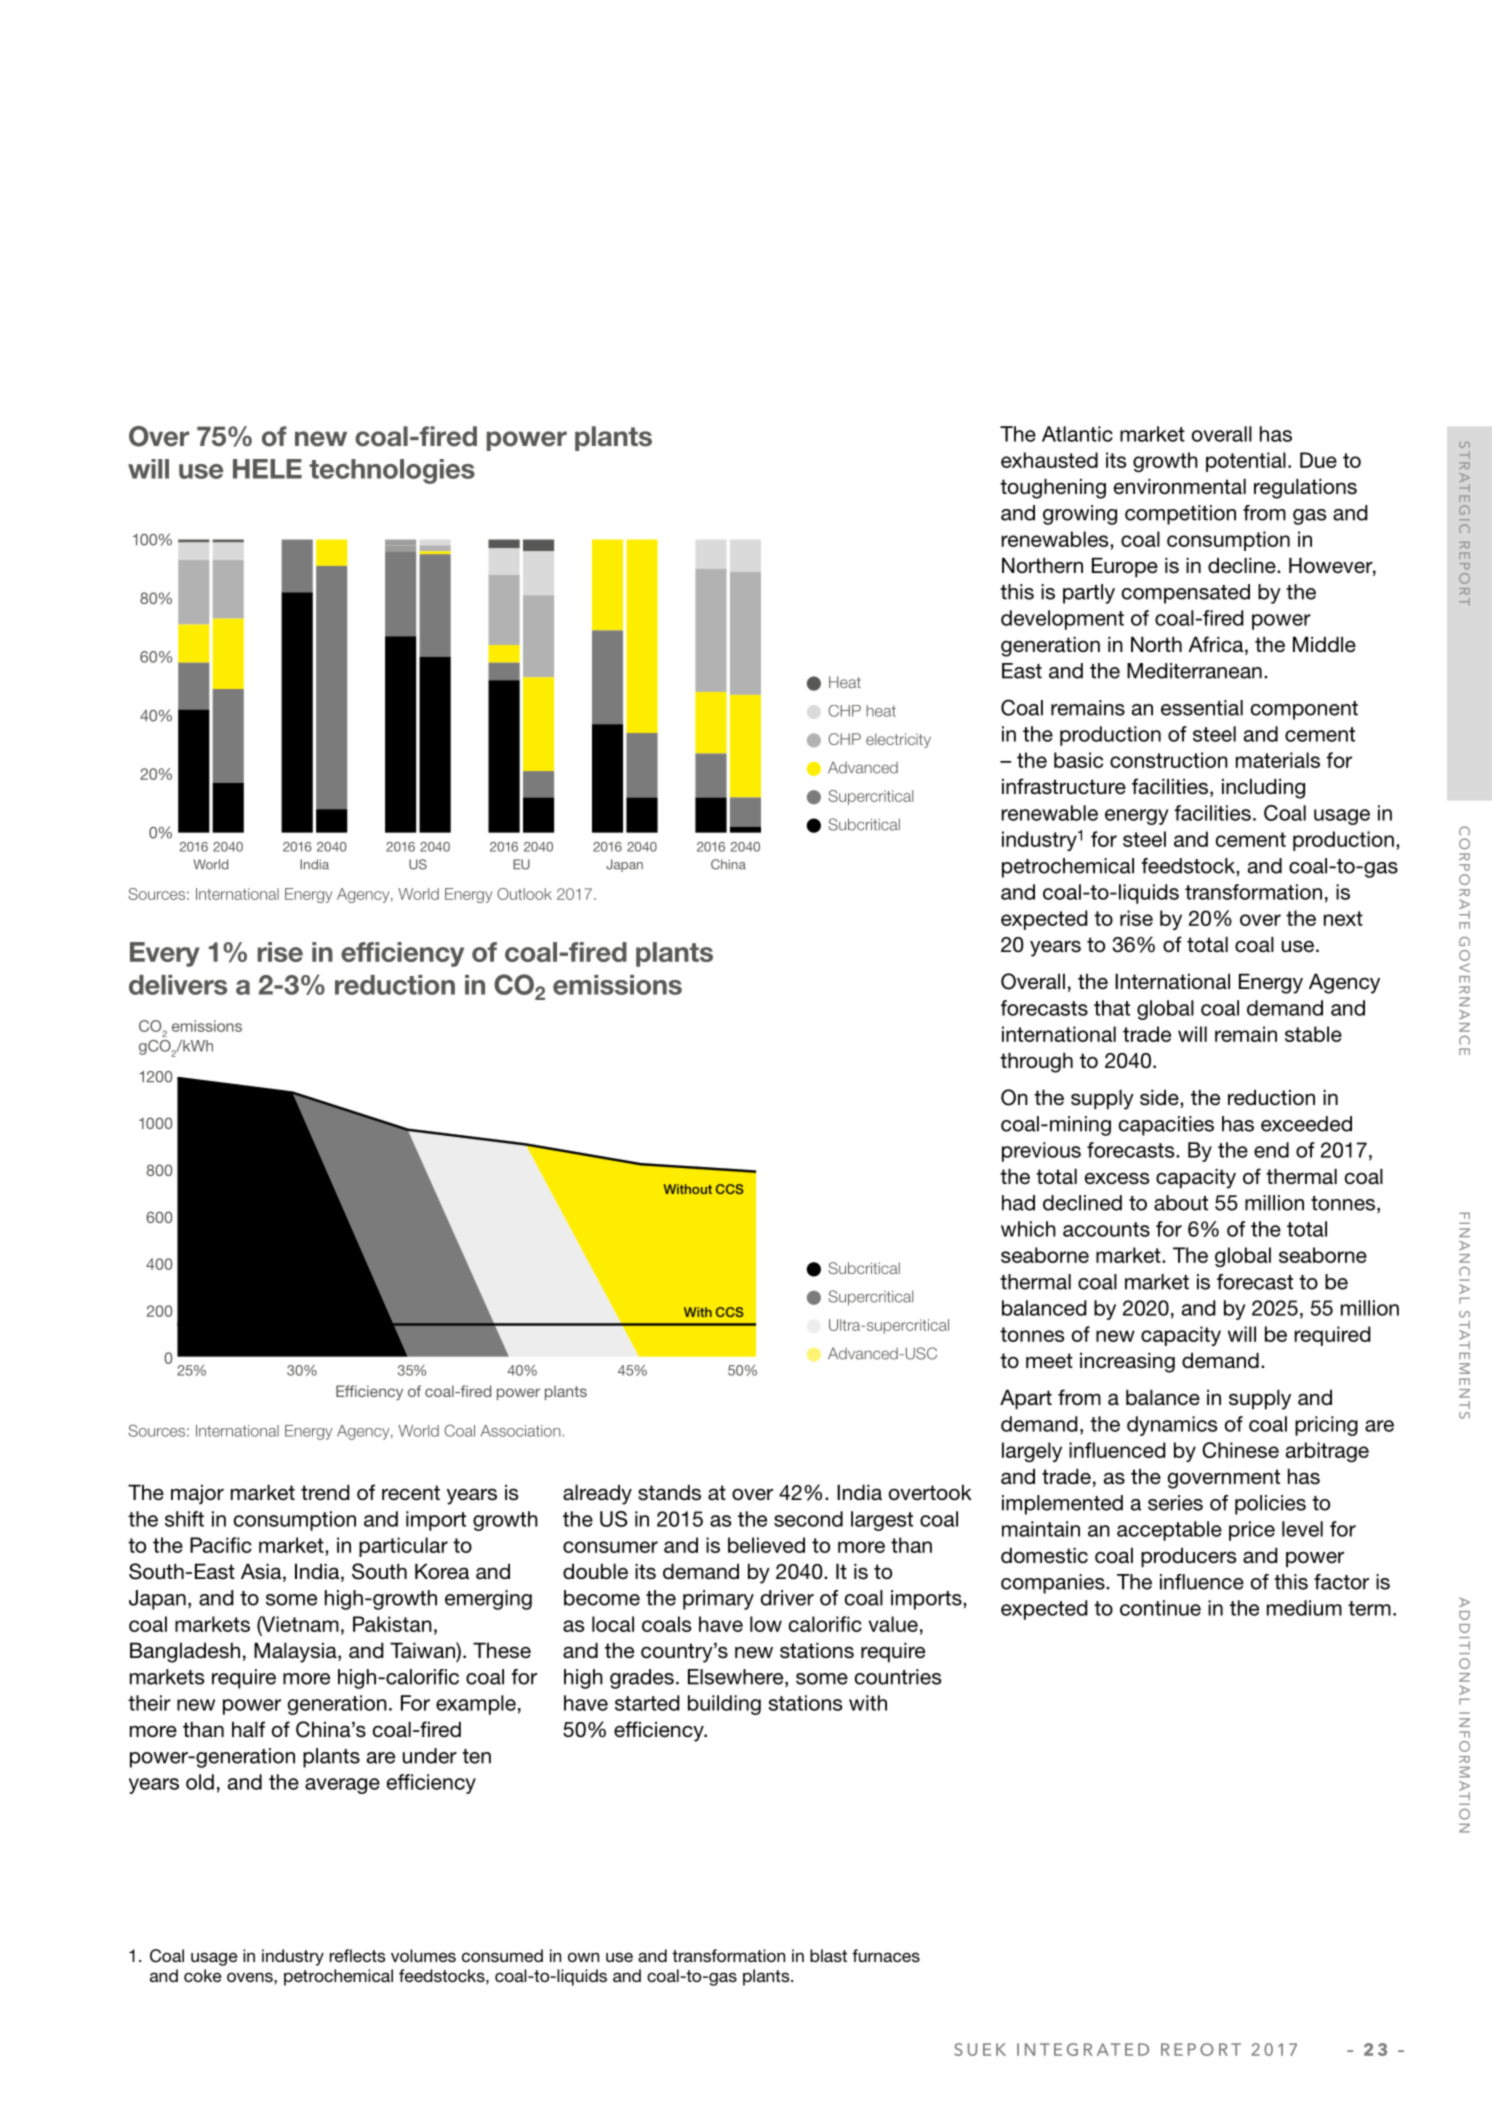  I want to click on potential, so click(1246, 462).
